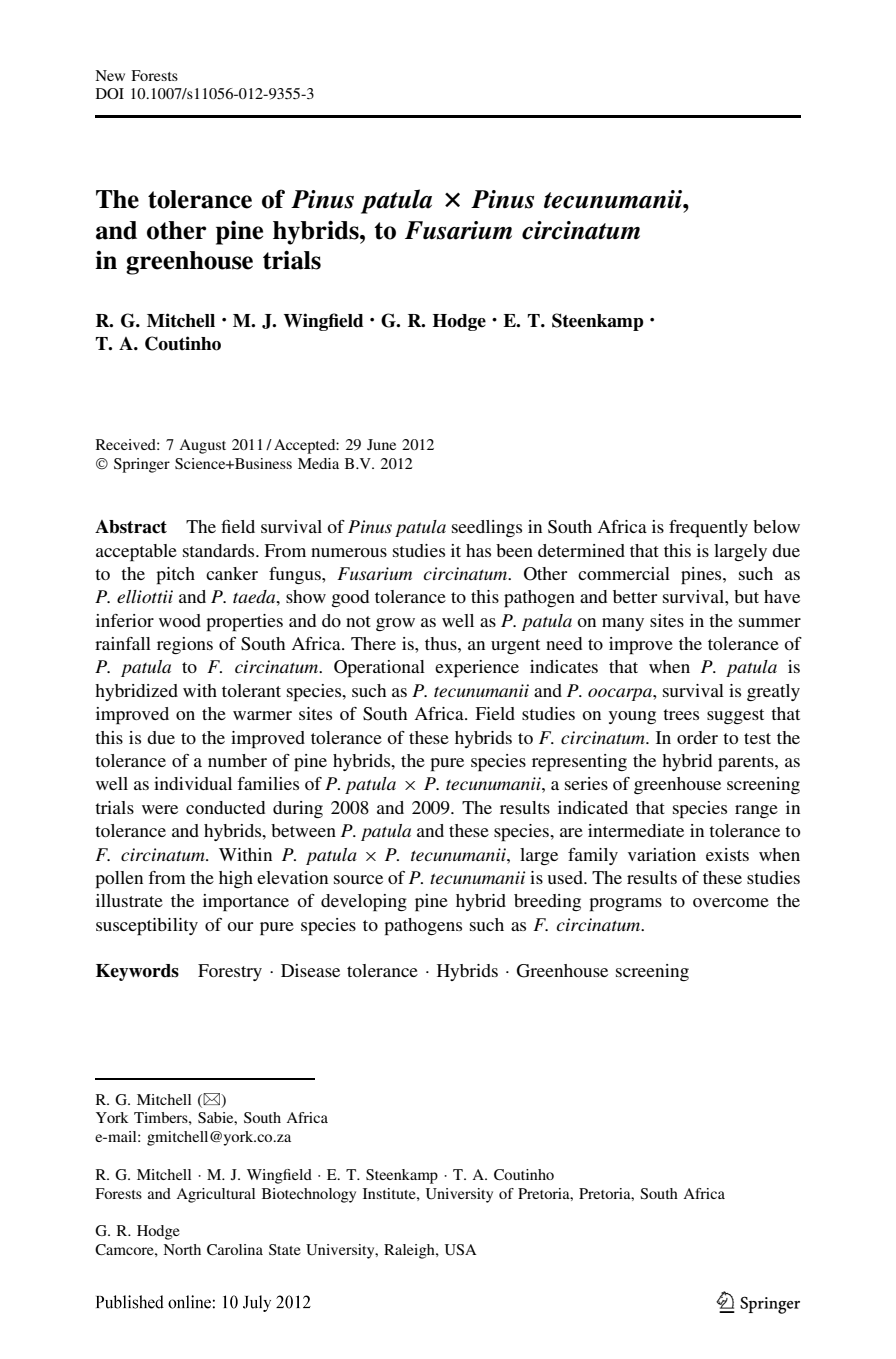  Describe the element at coordinates (215, 1195) in the screenshot. I see `Agricultural` at that location.
